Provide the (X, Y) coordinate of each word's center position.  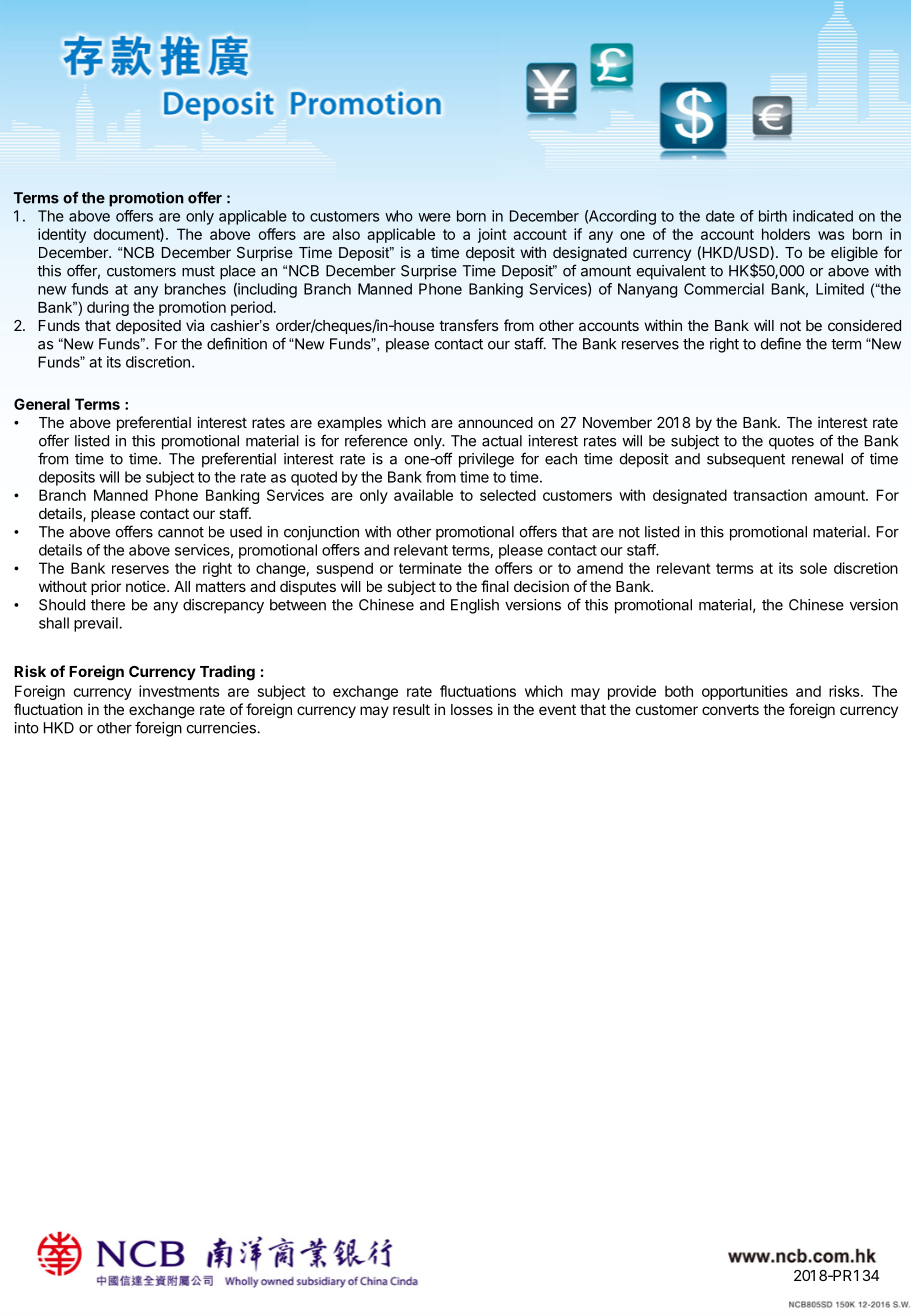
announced (495, 422)
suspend (345, 569)
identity (62, 235)
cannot (181, 532)
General (42, 404)
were (434, 217)
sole (813, 568)
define (781, 343)
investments (179, 691)
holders (786, 234)
